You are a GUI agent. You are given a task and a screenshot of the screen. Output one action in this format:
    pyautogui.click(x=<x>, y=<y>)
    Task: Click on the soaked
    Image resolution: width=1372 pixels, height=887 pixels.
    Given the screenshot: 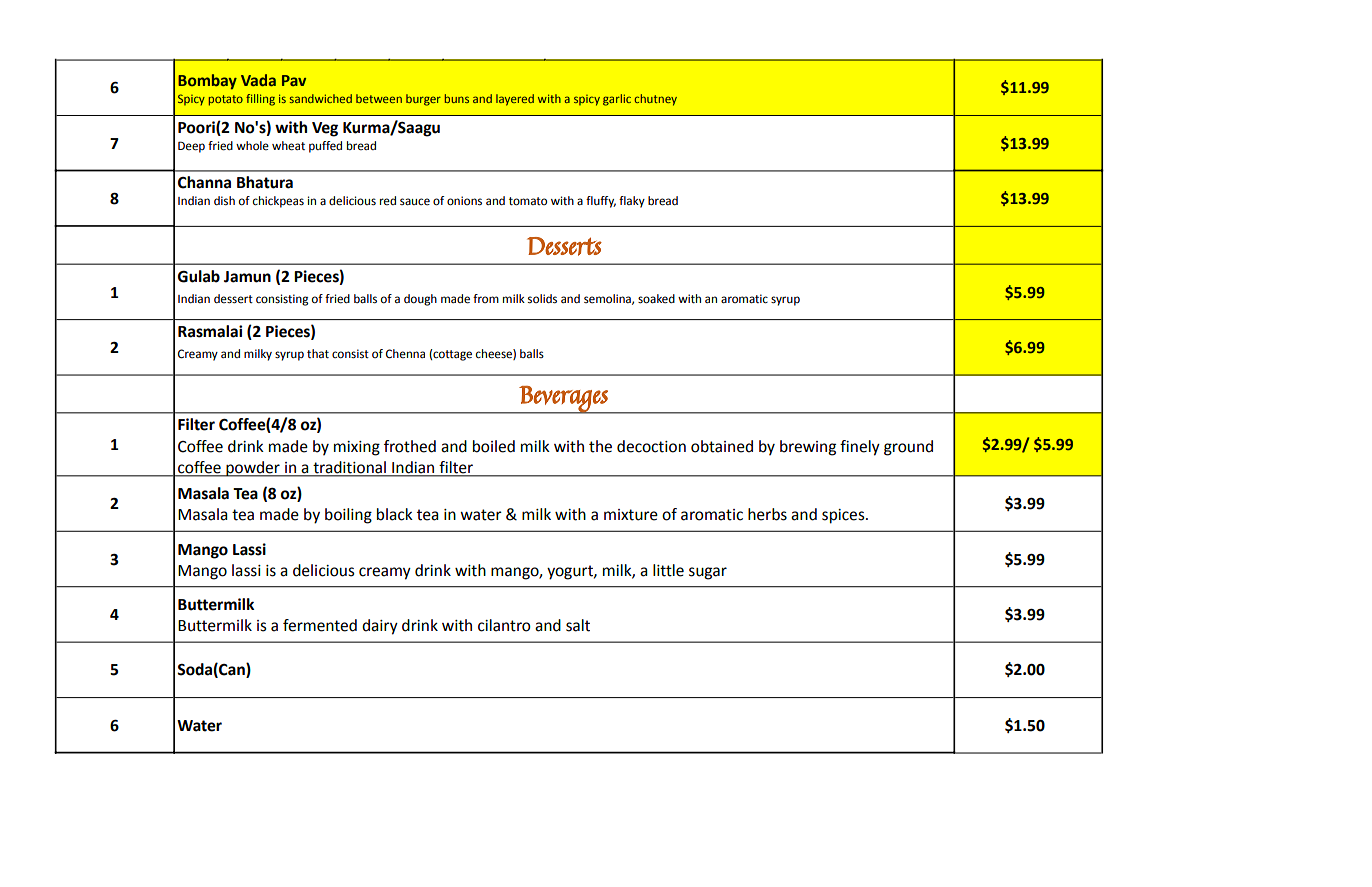 What is the action you would take?
    pyautogui.click(x=656, y=299)
